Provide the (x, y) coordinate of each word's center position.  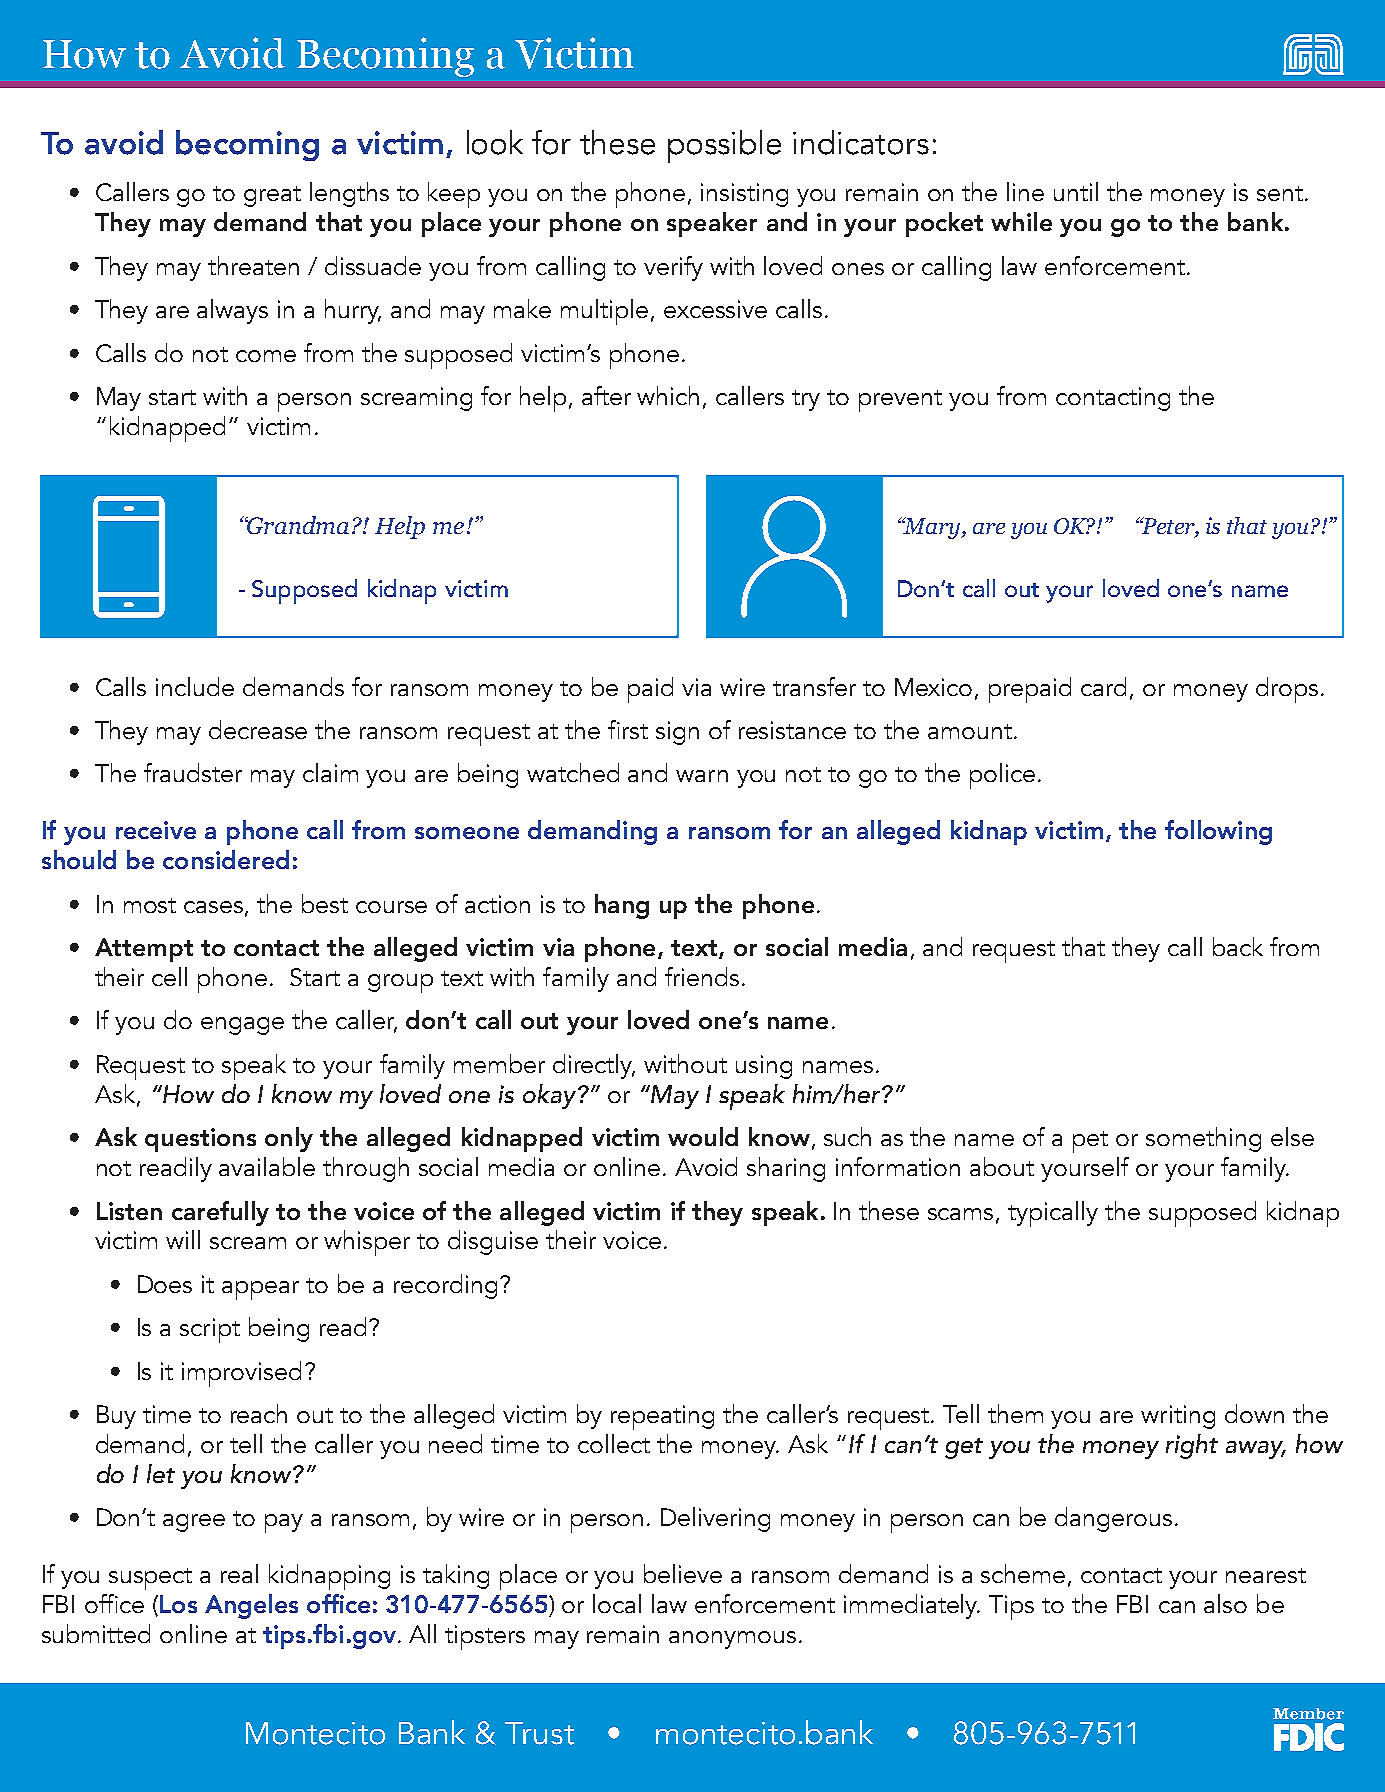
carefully (220, 1213)
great (272, 196)
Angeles (251, 1606)
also (1225, 1603)
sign (677, 733)
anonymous (732, 1640)
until (1076, 191)
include (195, 686)
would (703, 1136)
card (1103, 686)
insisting (744, 195)
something (1203, 1139)
